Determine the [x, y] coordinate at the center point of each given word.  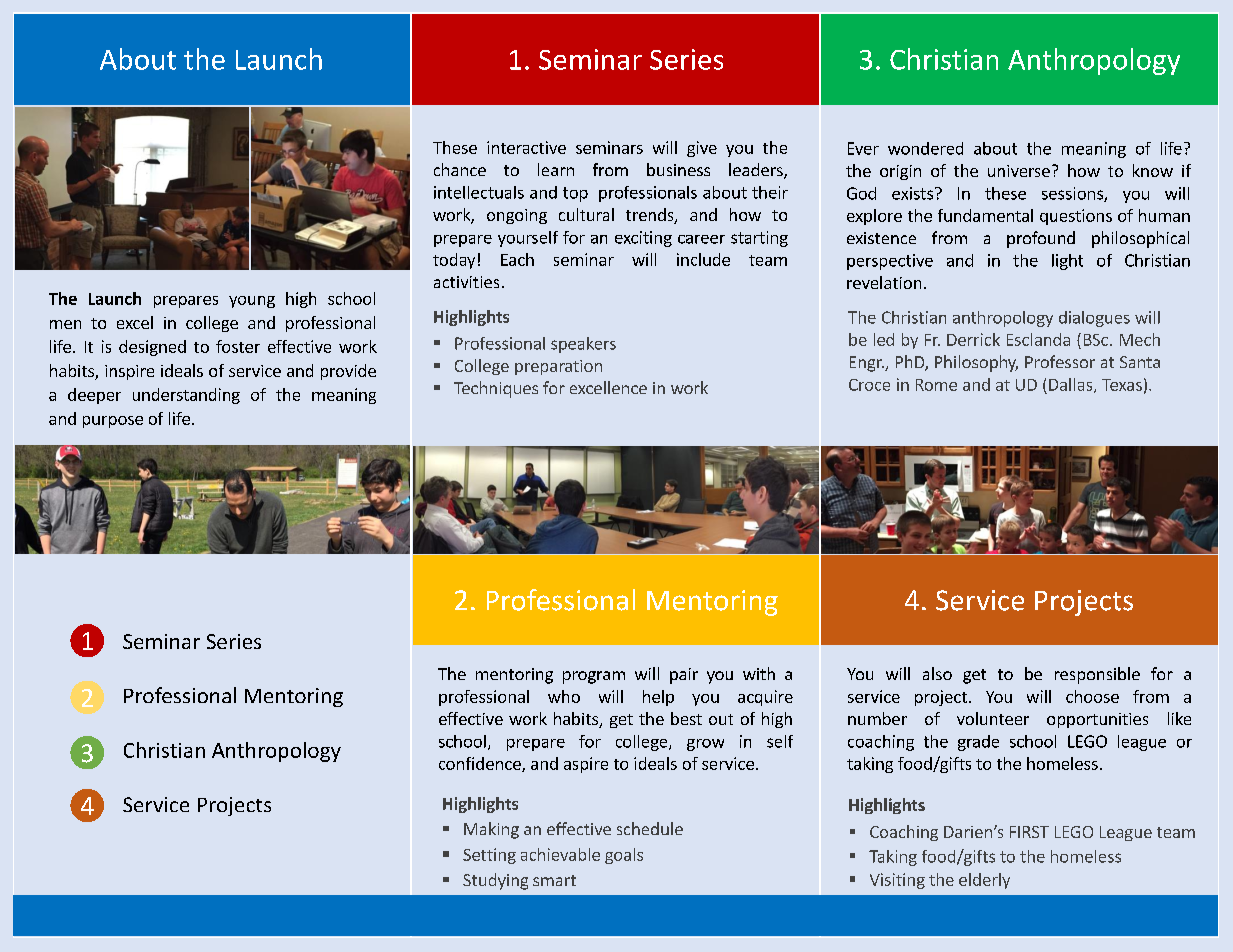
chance [460, 169]
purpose [113, 422]
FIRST [1029, 832]
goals [624, 856]
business [678, 169]
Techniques [496, 389]
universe [1019, 171]
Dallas [1072, 385]
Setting [489, 856]
